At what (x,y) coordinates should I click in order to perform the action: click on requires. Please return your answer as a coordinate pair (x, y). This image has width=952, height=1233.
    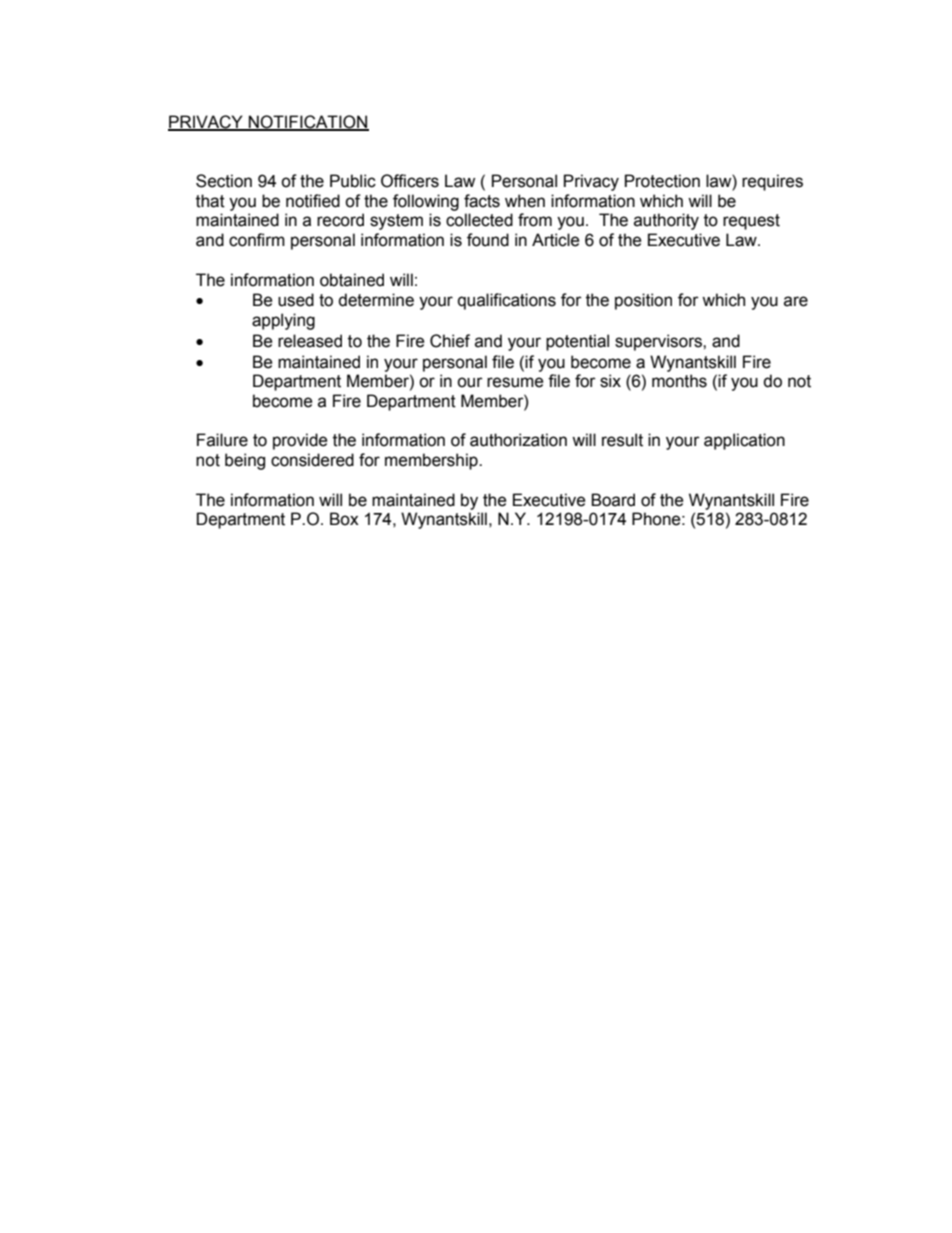
    Looking at the image, I should click on (772, 182).
